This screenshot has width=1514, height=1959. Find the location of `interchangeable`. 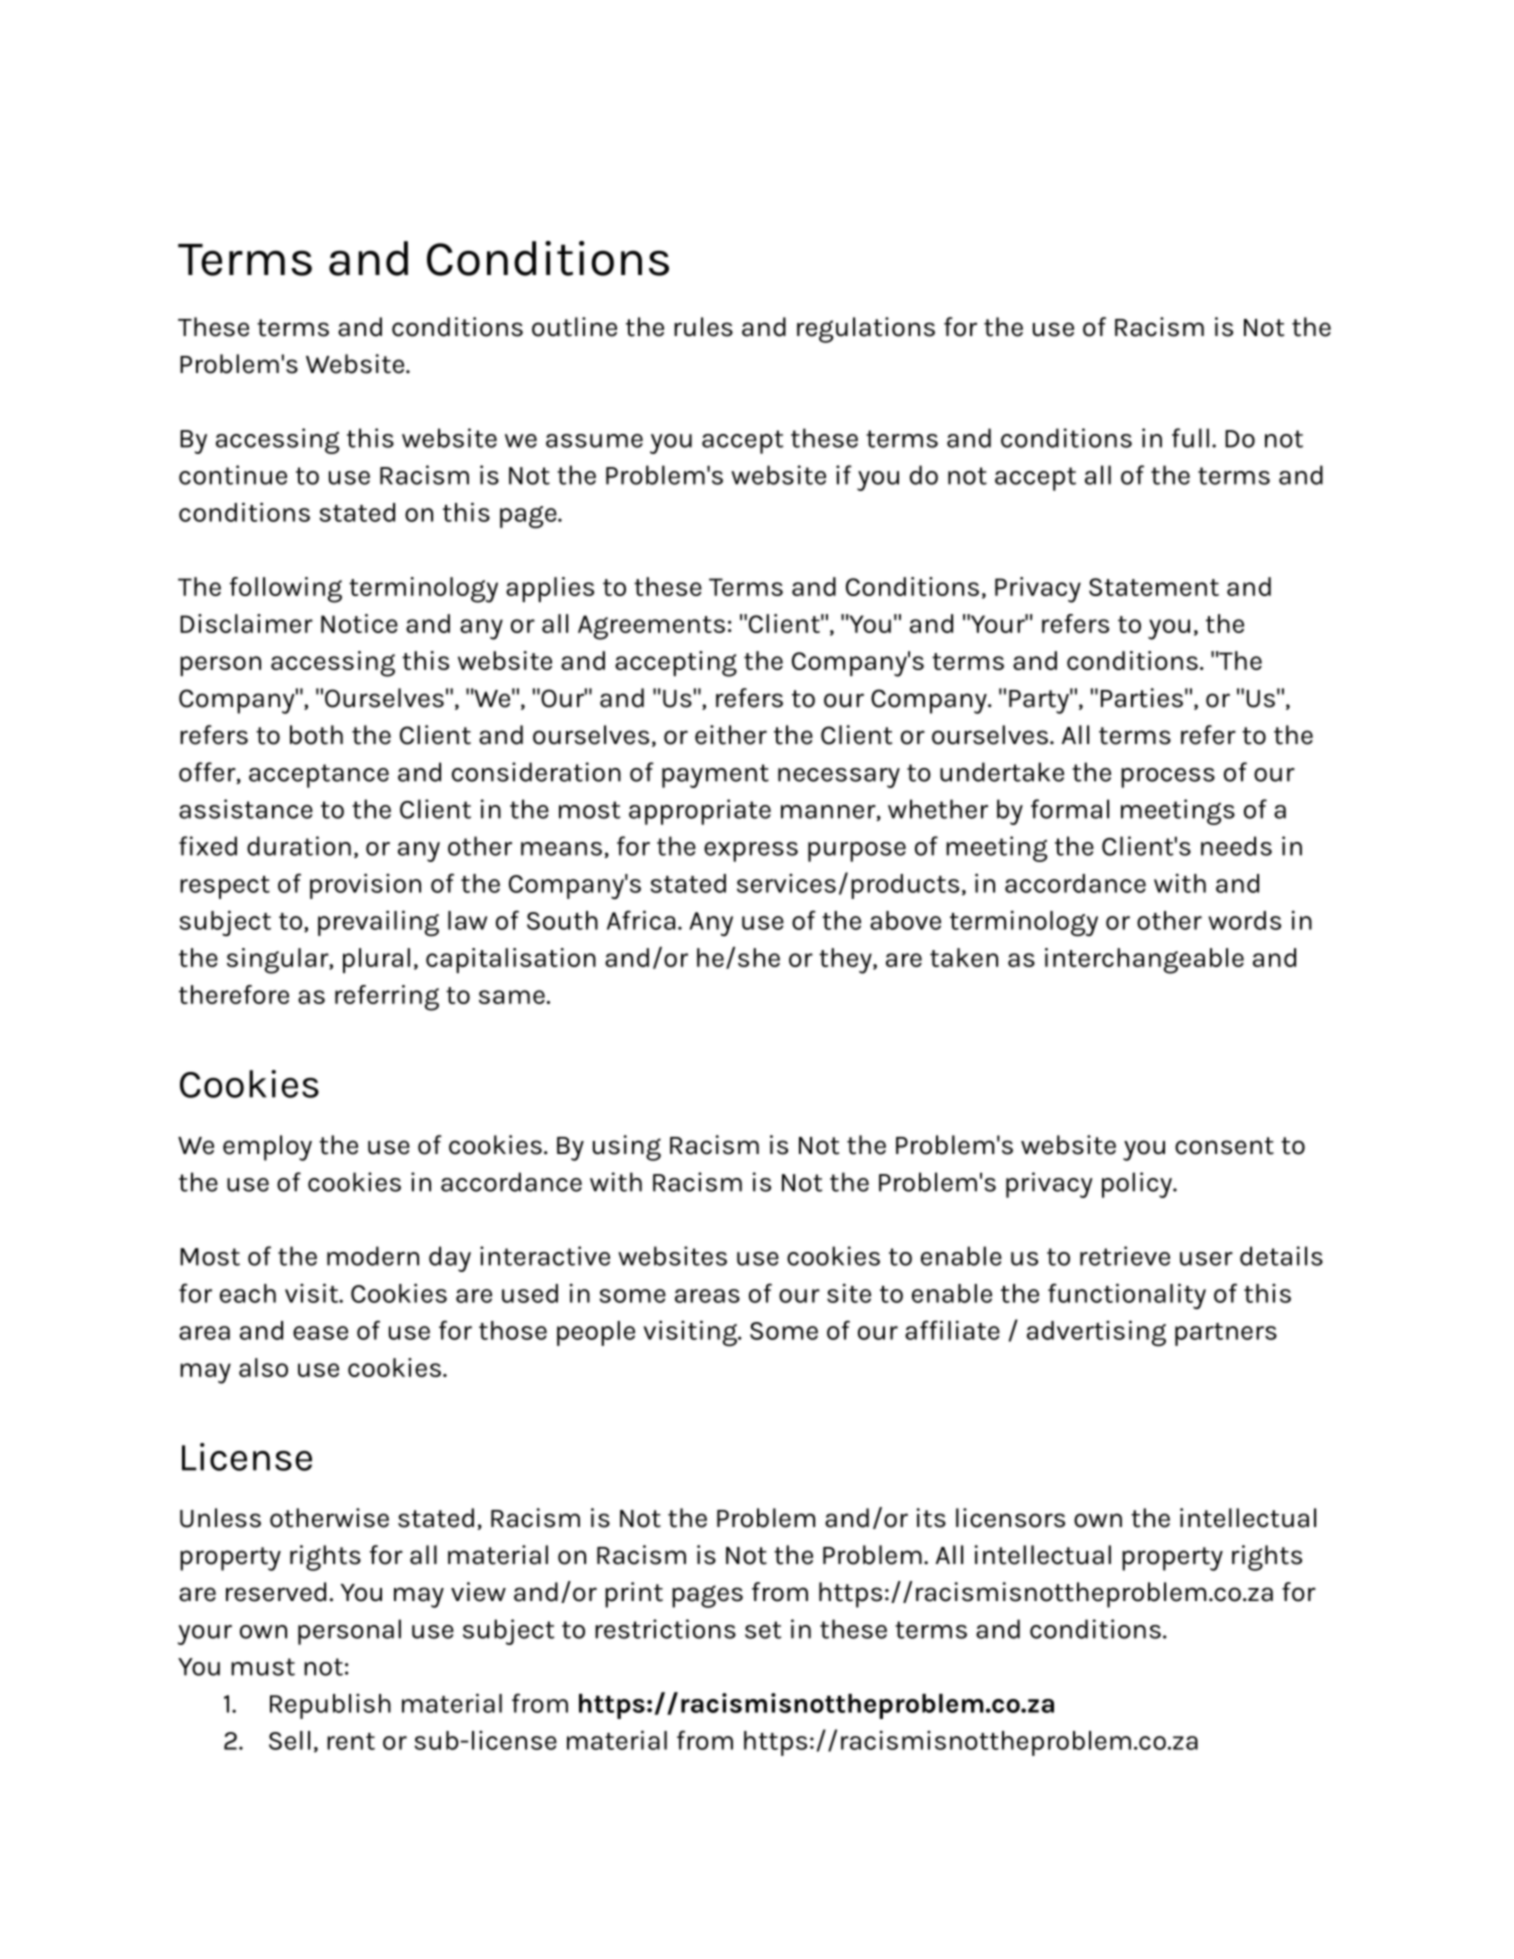

interchangeable is located at coordinates (1144, 961).
